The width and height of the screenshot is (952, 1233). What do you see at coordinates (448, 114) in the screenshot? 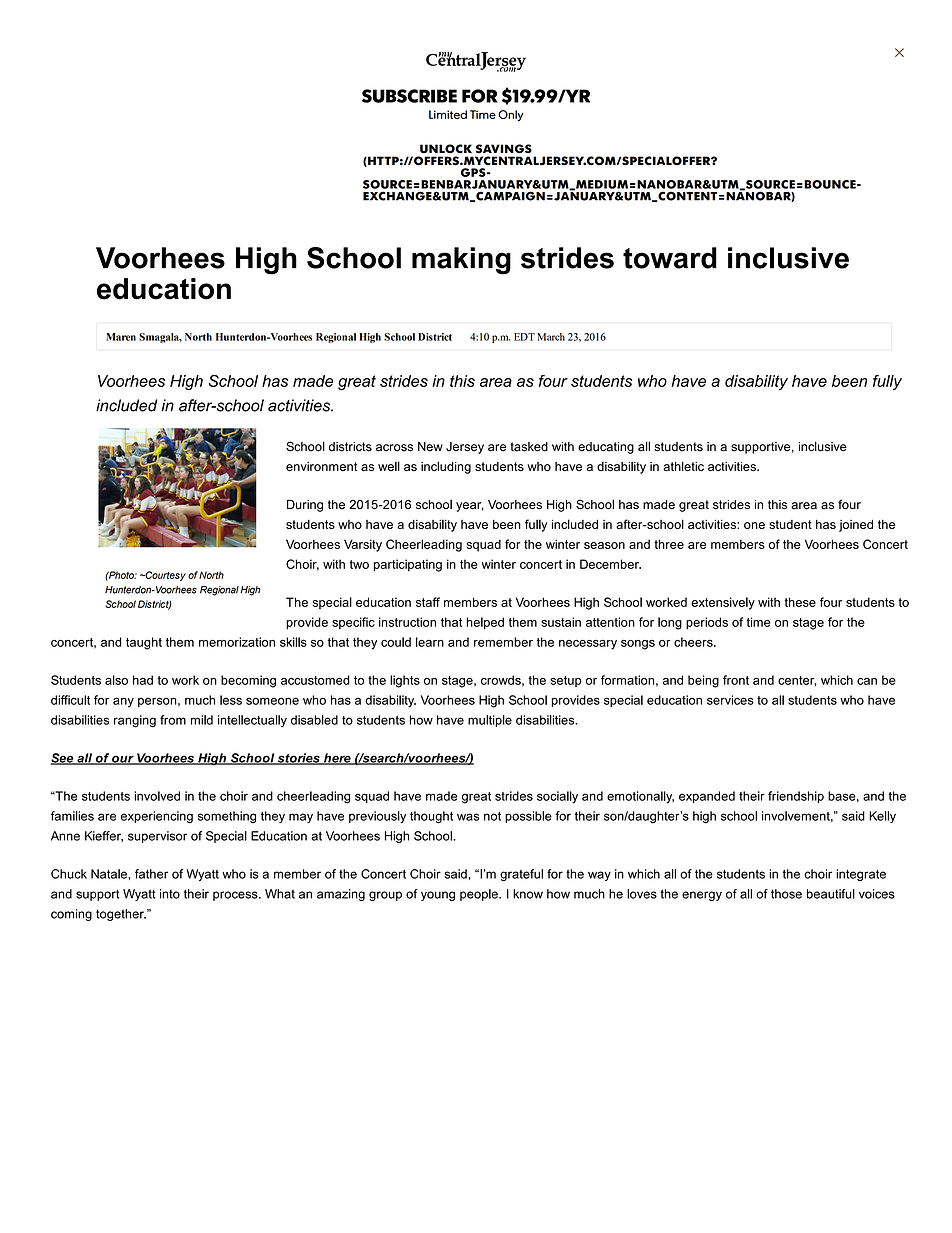
I see `Limited` at bounding box center [448, 114].
